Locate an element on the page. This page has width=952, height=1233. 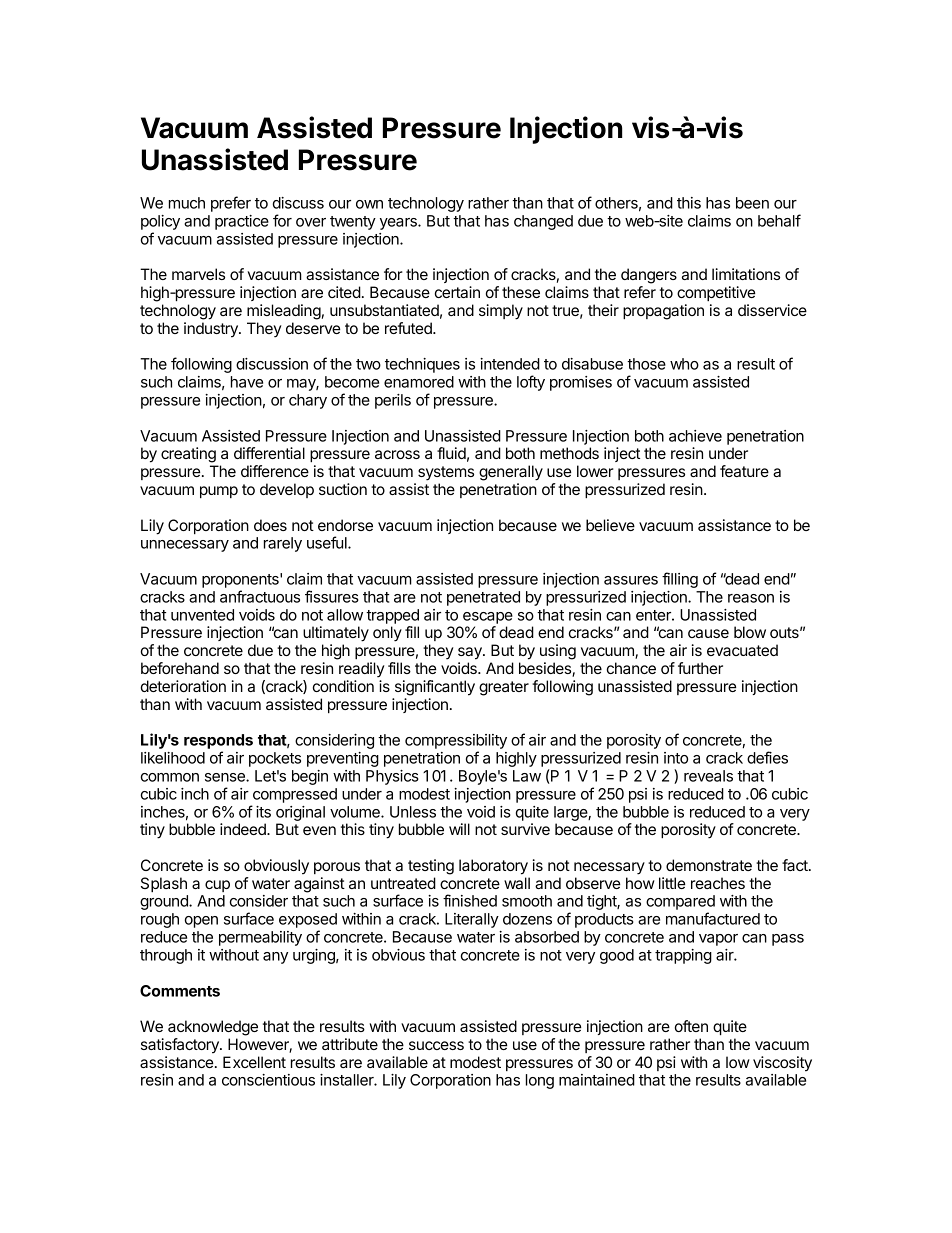
practice is located at coordinates (242, 222).
